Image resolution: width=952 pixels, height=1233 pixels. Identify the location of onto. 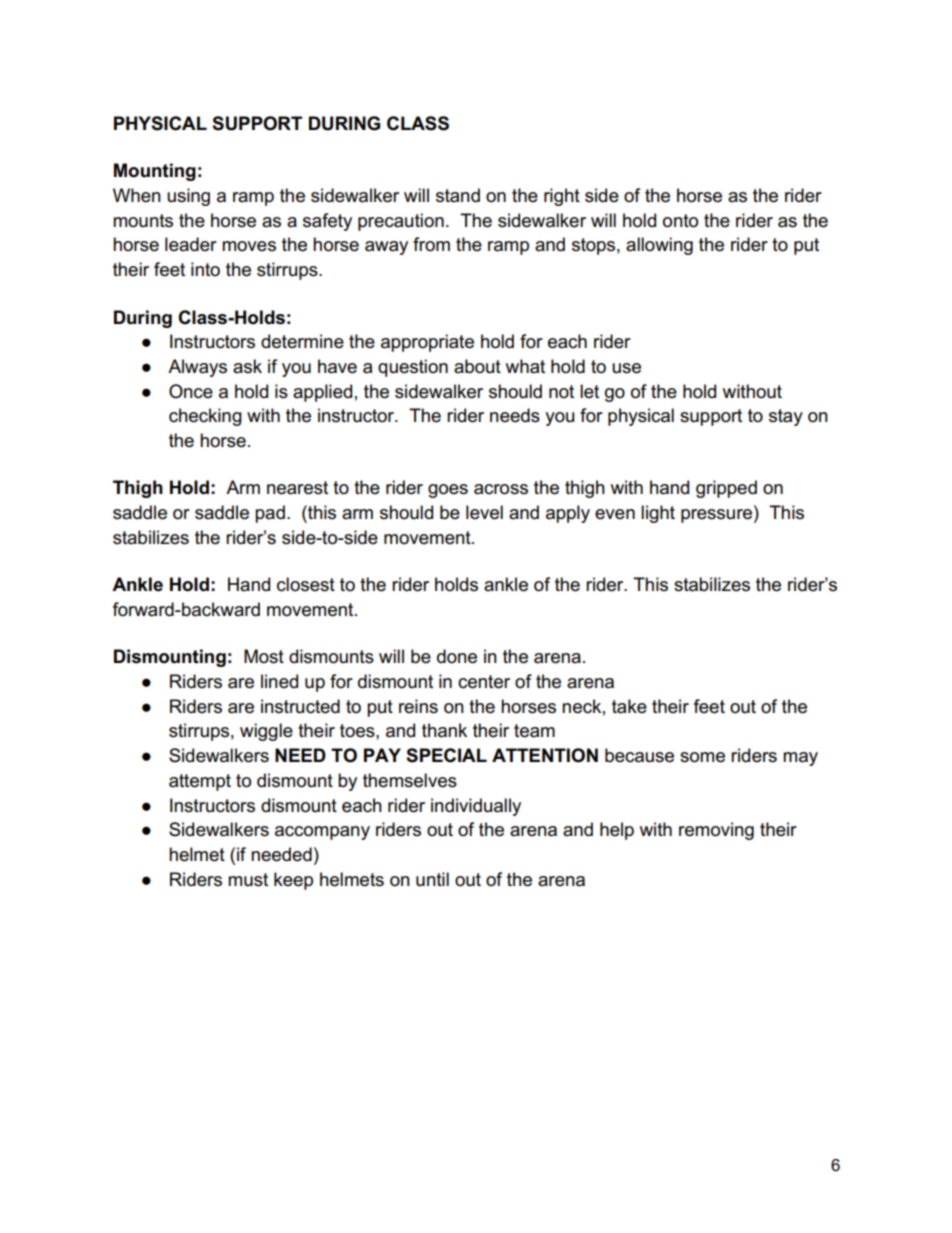
(680, 221).
